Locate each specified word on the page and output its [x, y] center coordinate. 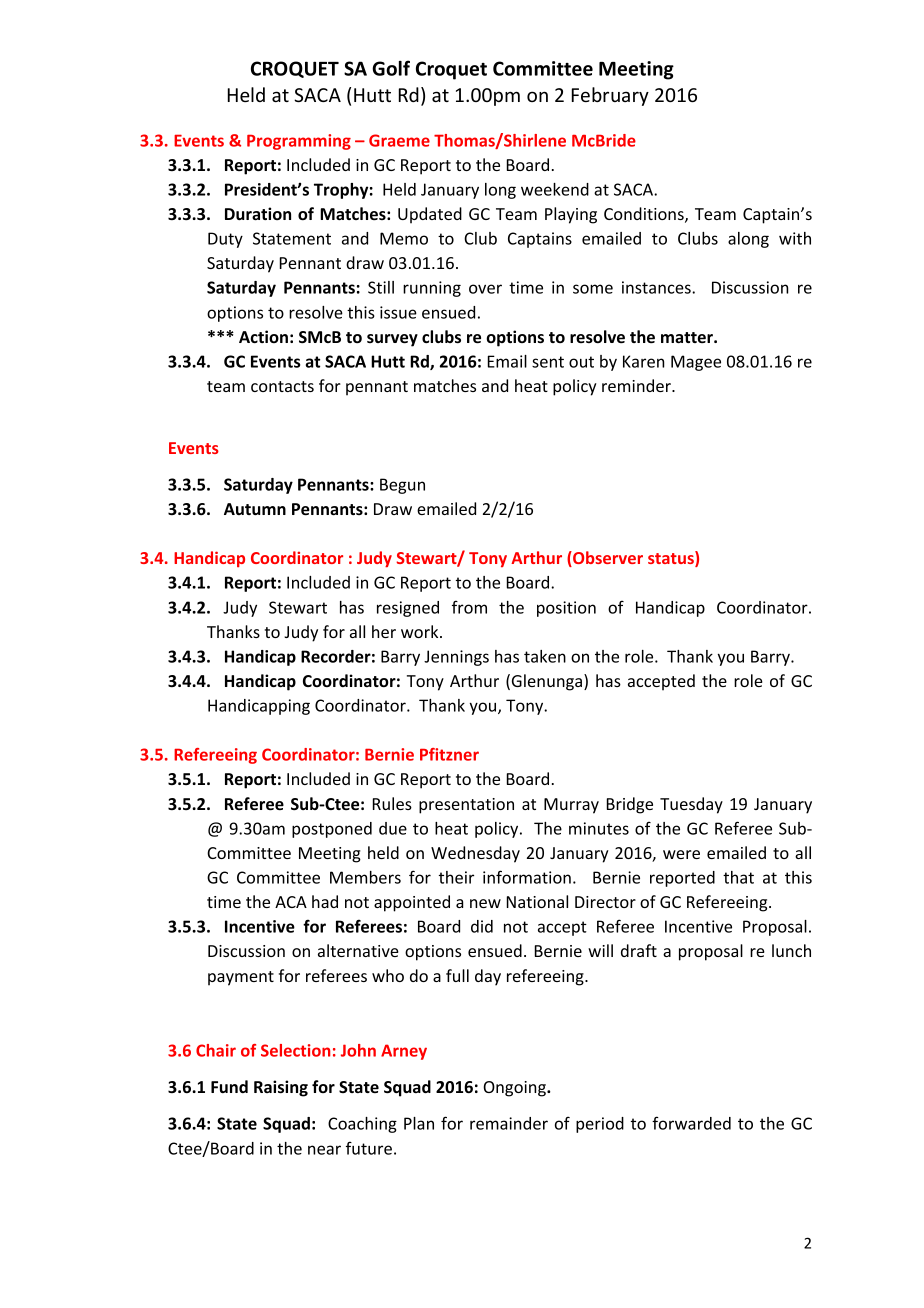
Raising [281, 1088]
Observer [607, 559]
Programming [299, 142]
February [610, 96]
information [527, 877]
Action [263, 336]
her [384, 631]
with [795, 238]
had [325, 901]
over [485, 289]
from [469, 607]
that [738, 877]
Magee [696, 363]
